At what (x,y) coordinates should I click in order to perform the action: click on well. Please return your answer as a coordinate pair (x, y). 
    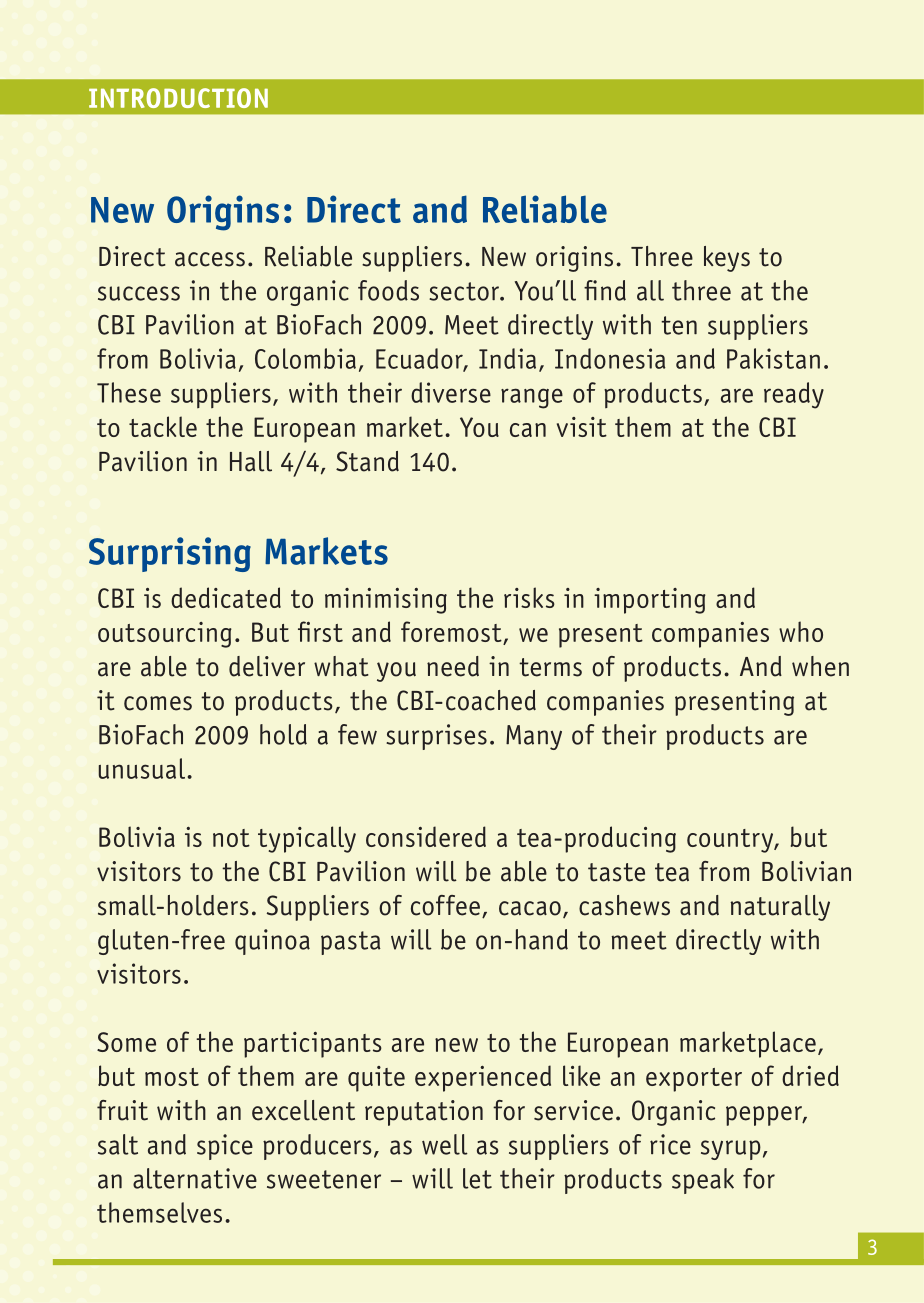
    Looking at the image, I should click on (445, 1144).
